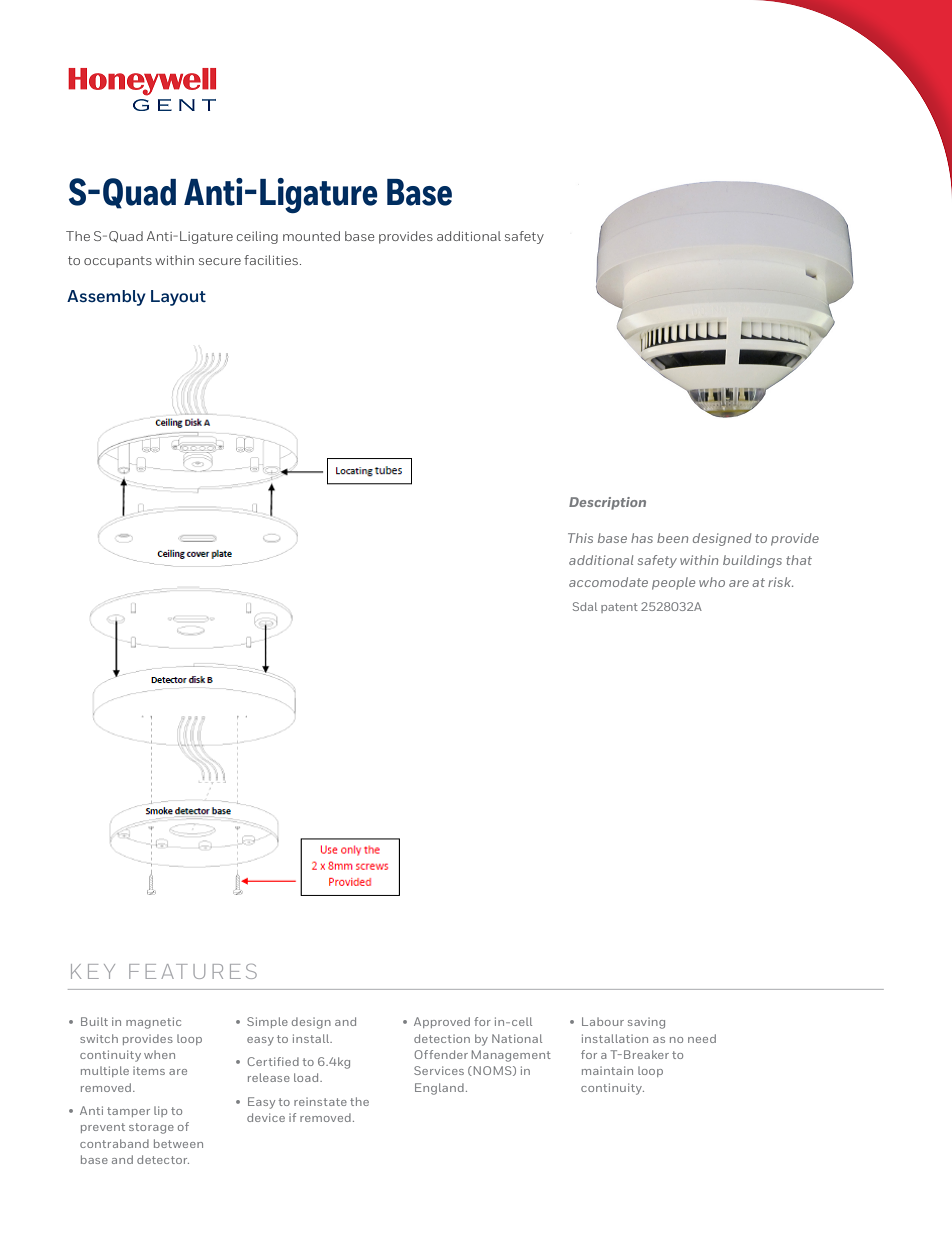  I want to click on who, so click(712, 582).
